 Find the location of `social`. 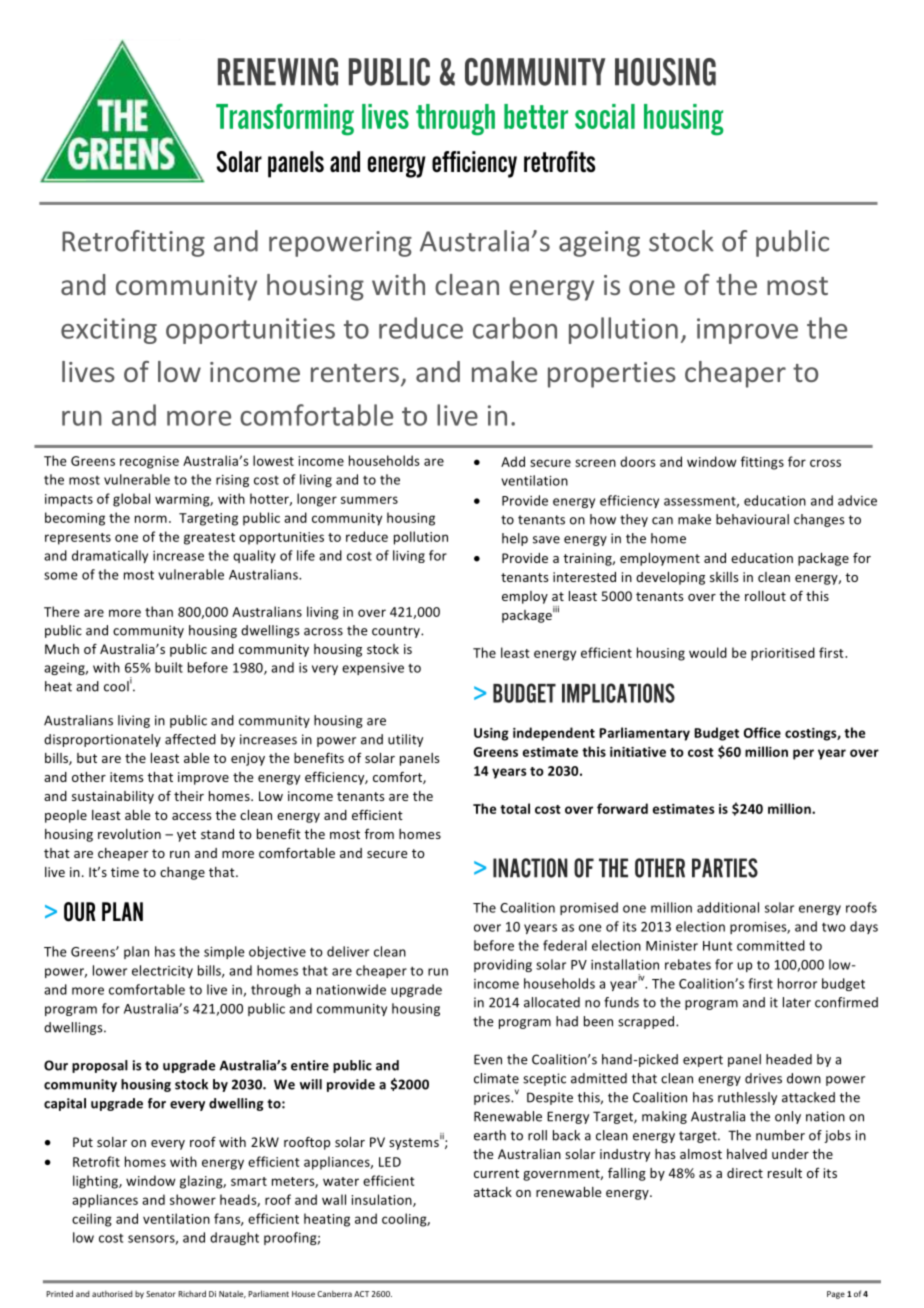

social is located at coordinates (605, 116).
